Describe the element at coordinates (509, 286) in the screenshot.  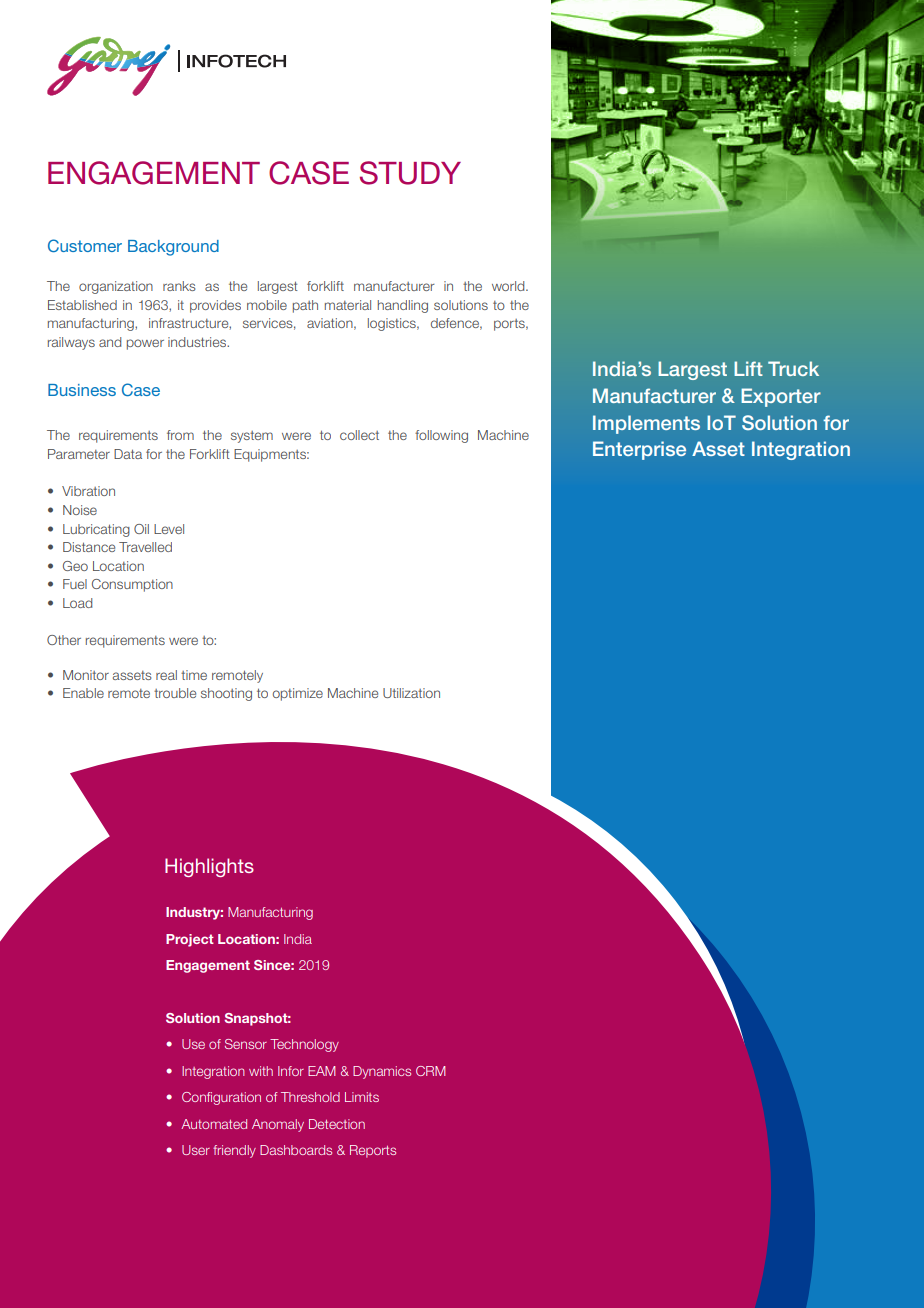
I see `world` at that location.
